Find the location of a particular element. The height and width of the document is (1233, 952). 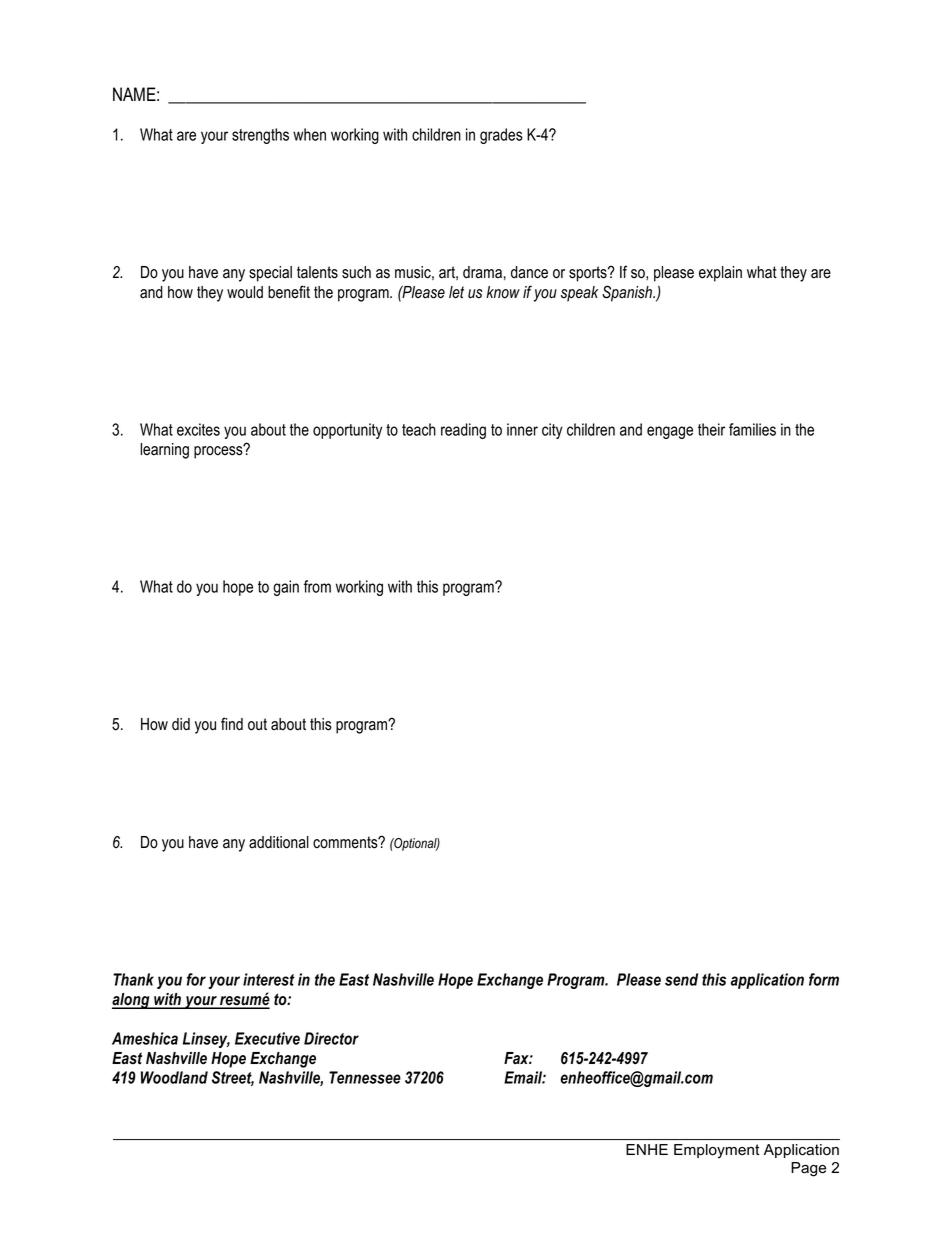

excites is located at coordinates (198, 429).
